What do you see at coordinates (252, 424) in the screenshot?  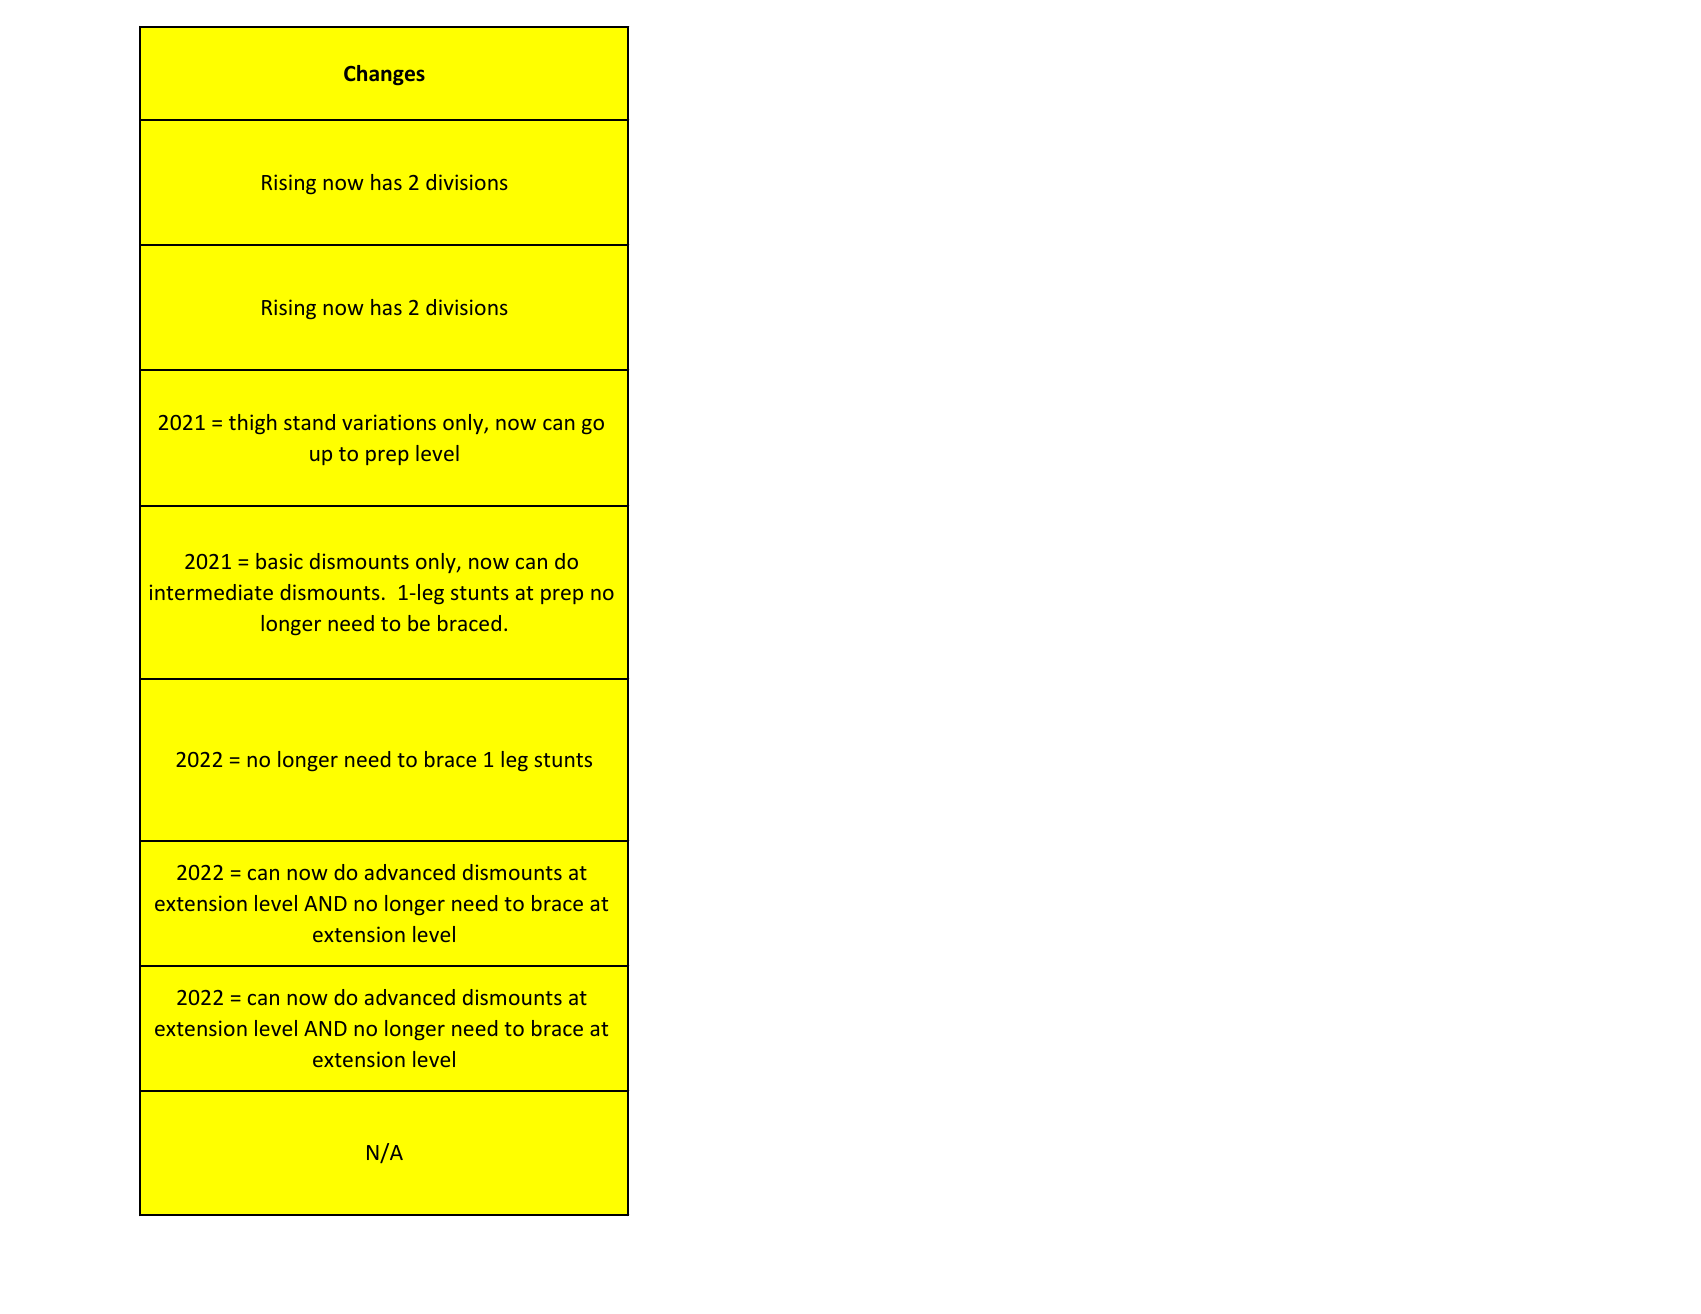 I see `thigh` at bounding box center [252, 424].
